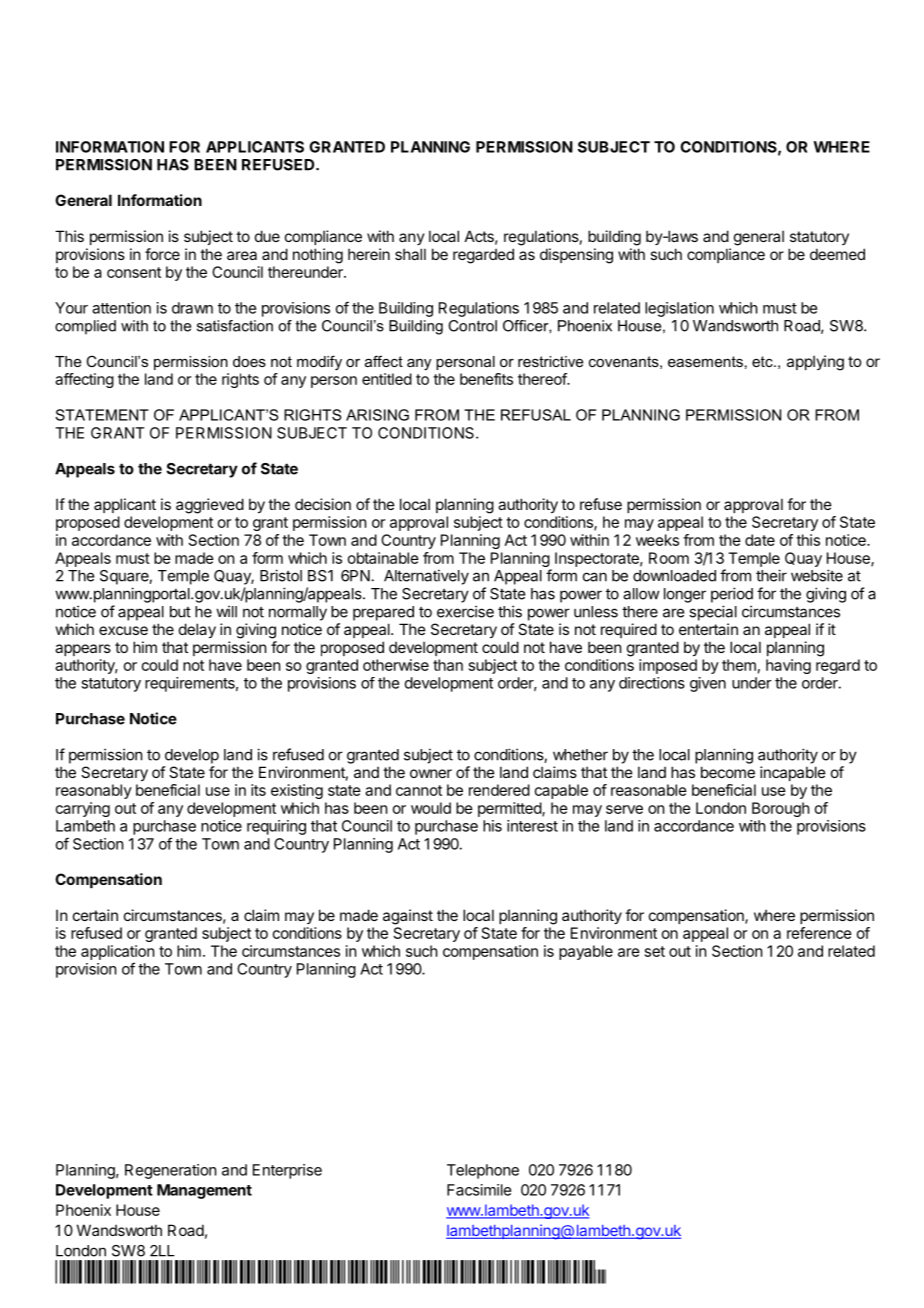  What do you see at coordinates (771, 575) in the screenshot?
I see `their` at bounding box center [771, 575].
